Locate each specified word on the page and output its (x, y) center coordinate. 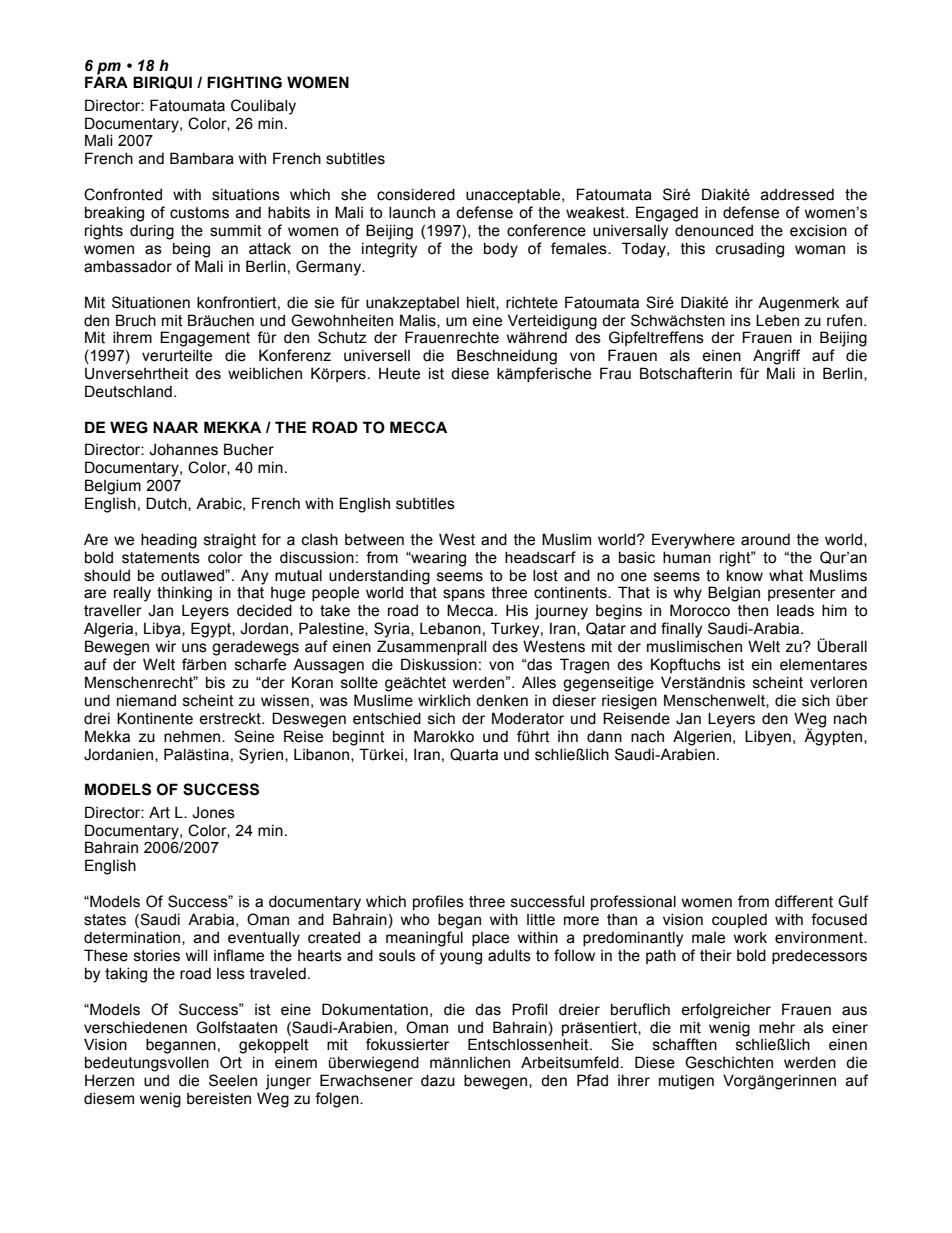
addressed (797, 194)
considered (416, 194)
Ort (231, 1062)
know (745, 575)
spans (464, 595)
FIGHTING (244, 82)
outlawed (193, 575)
